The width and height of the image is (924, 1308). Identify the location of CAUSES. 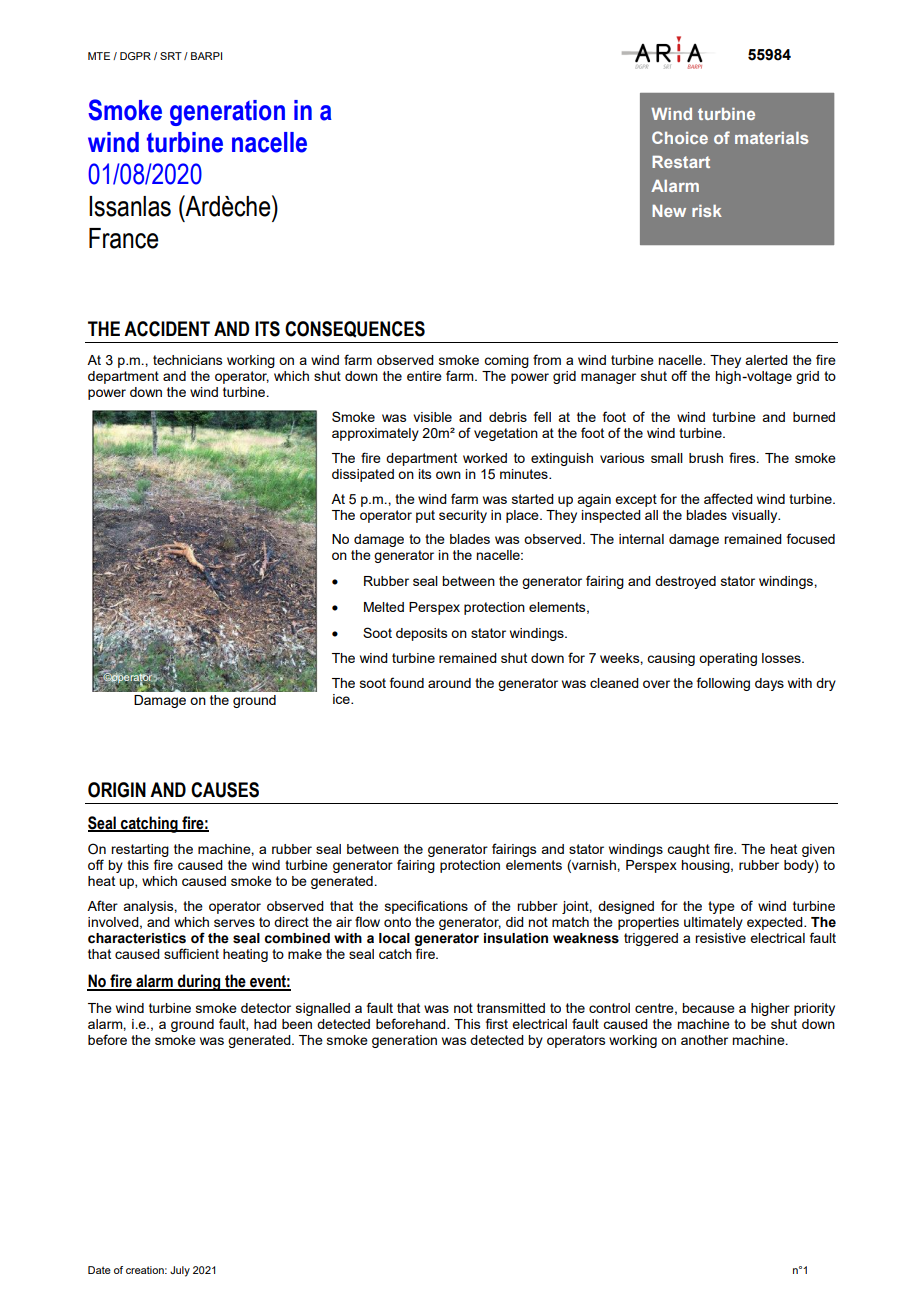
(225, 790).
